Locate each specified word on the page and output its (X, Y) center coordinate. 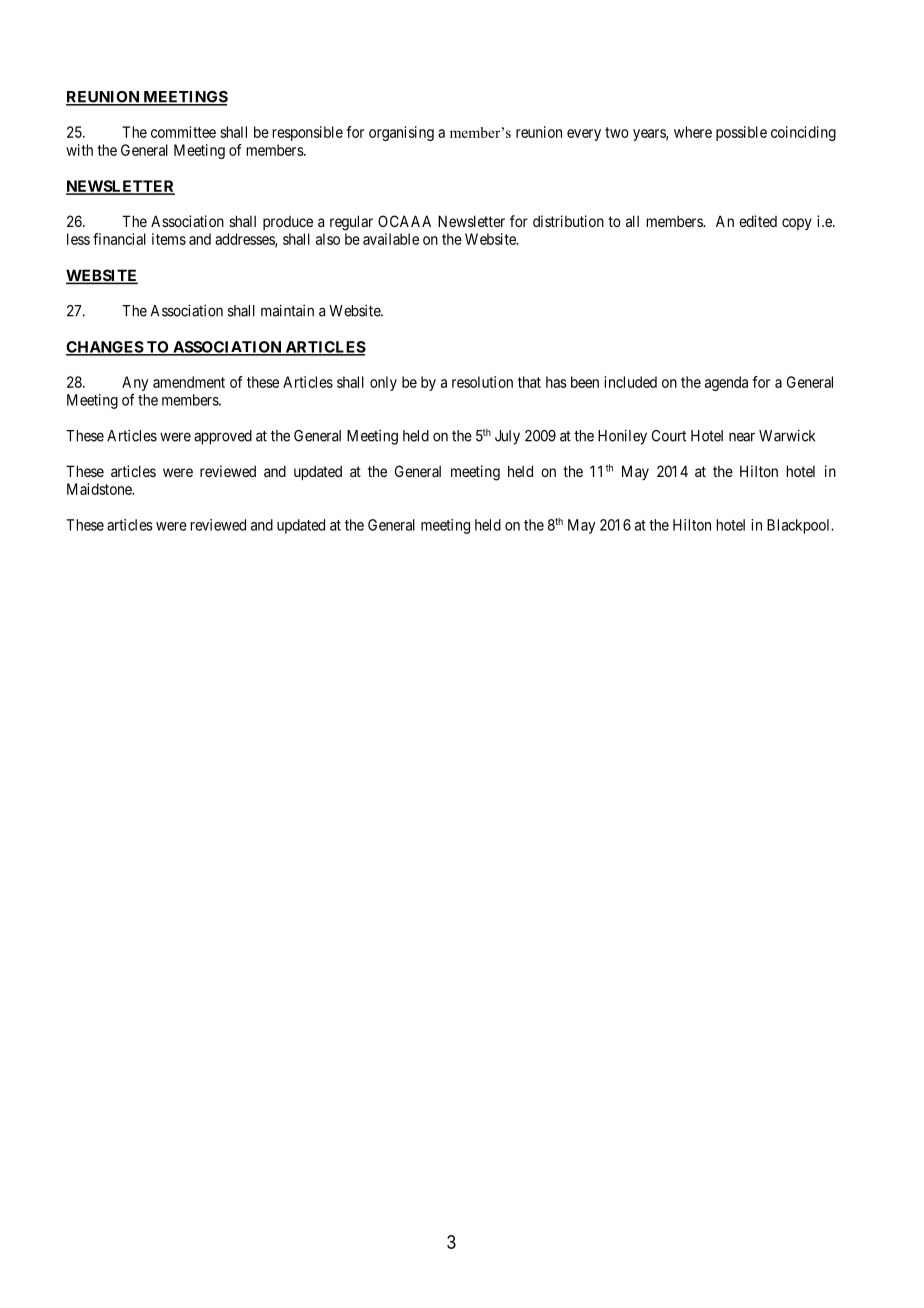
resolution (482, 382)
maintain (287, 310)
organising (401, 133)
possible (741, 133)
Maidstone (100, 489)
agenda (726, 383)
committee (183, 132)
